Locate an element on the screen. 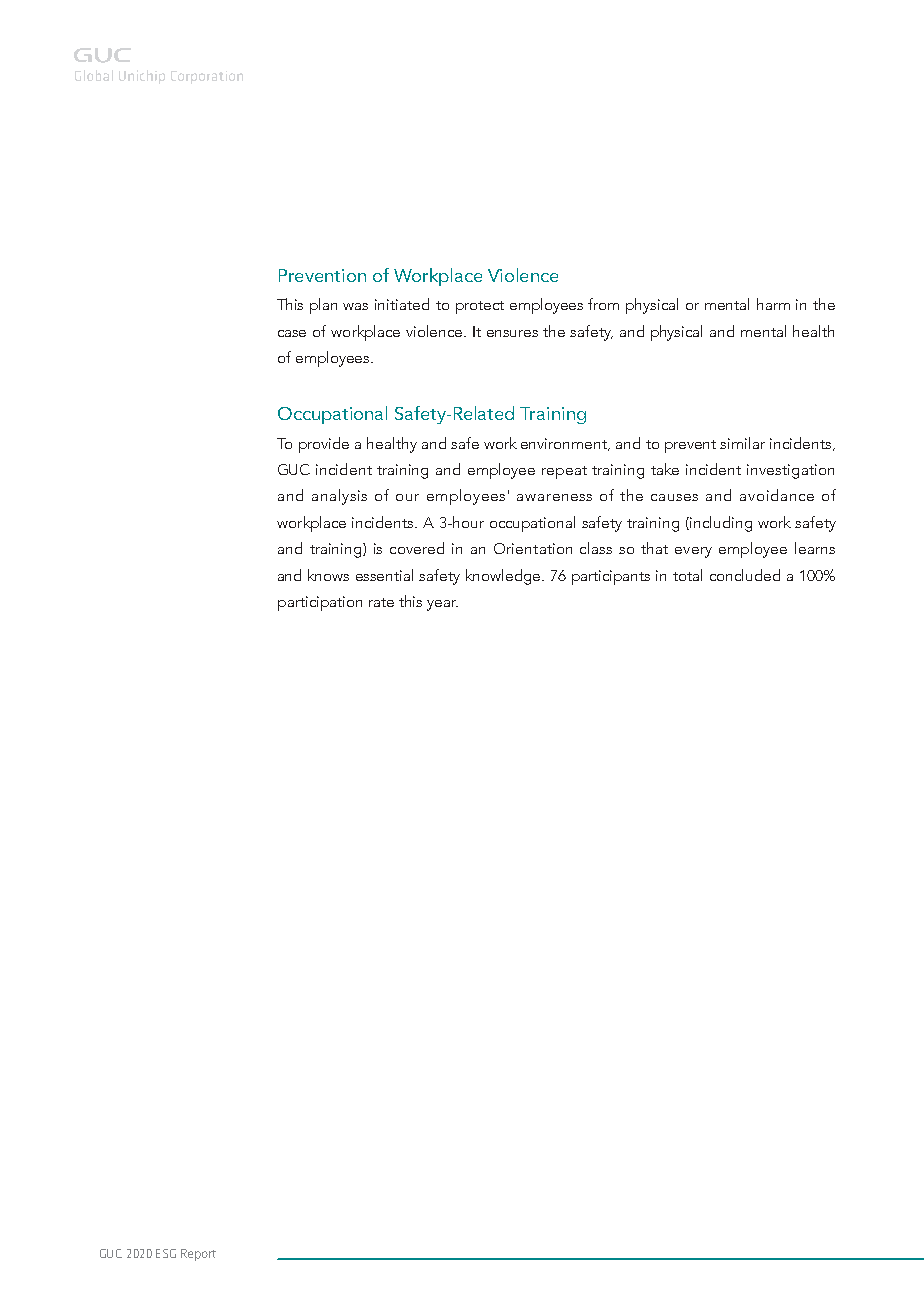 Image resolution: width=924 pixels, height=1308 pixels. participation is located at coordinates (320, 603).
